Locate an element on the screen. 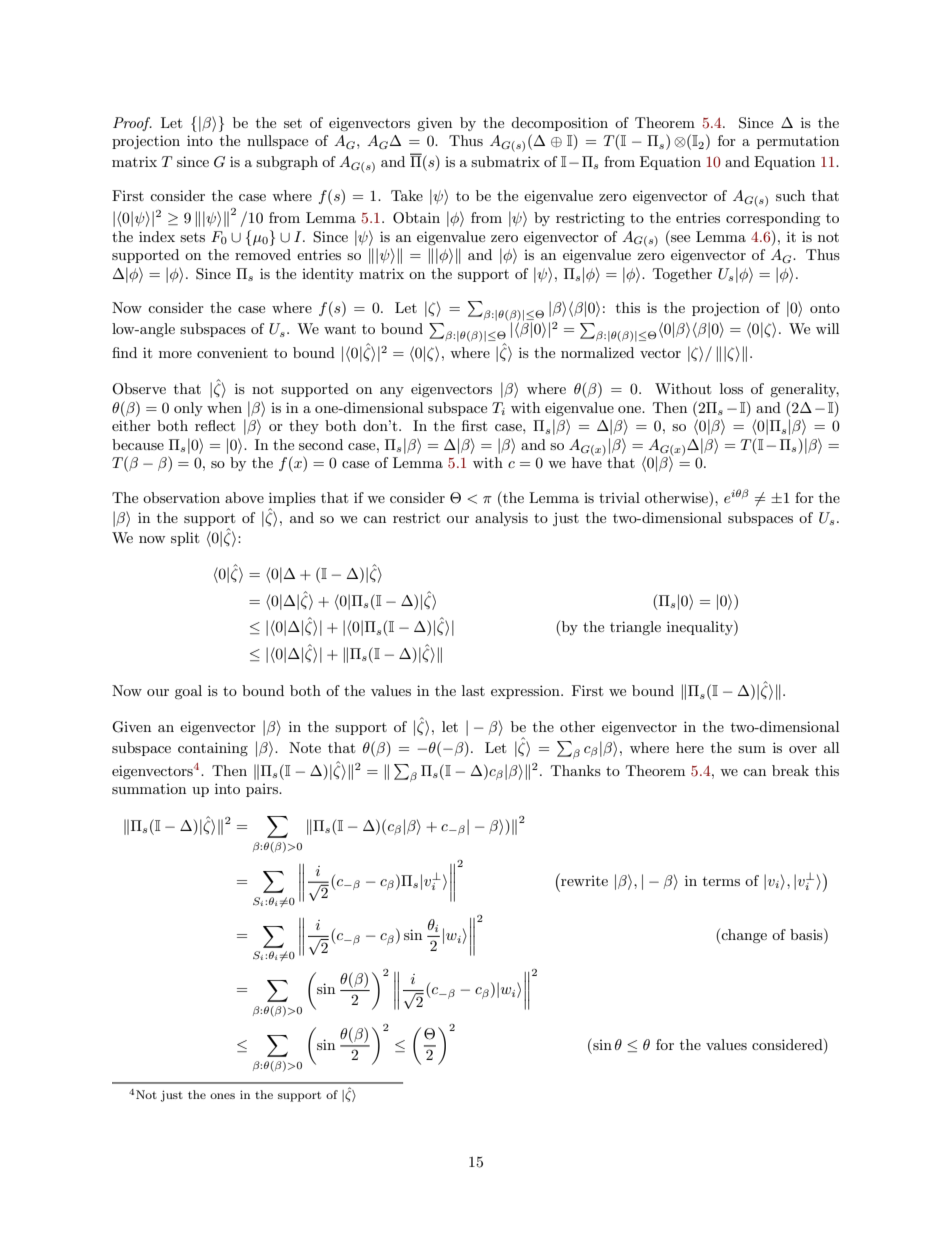  split is located at coordinates (185, 539).
